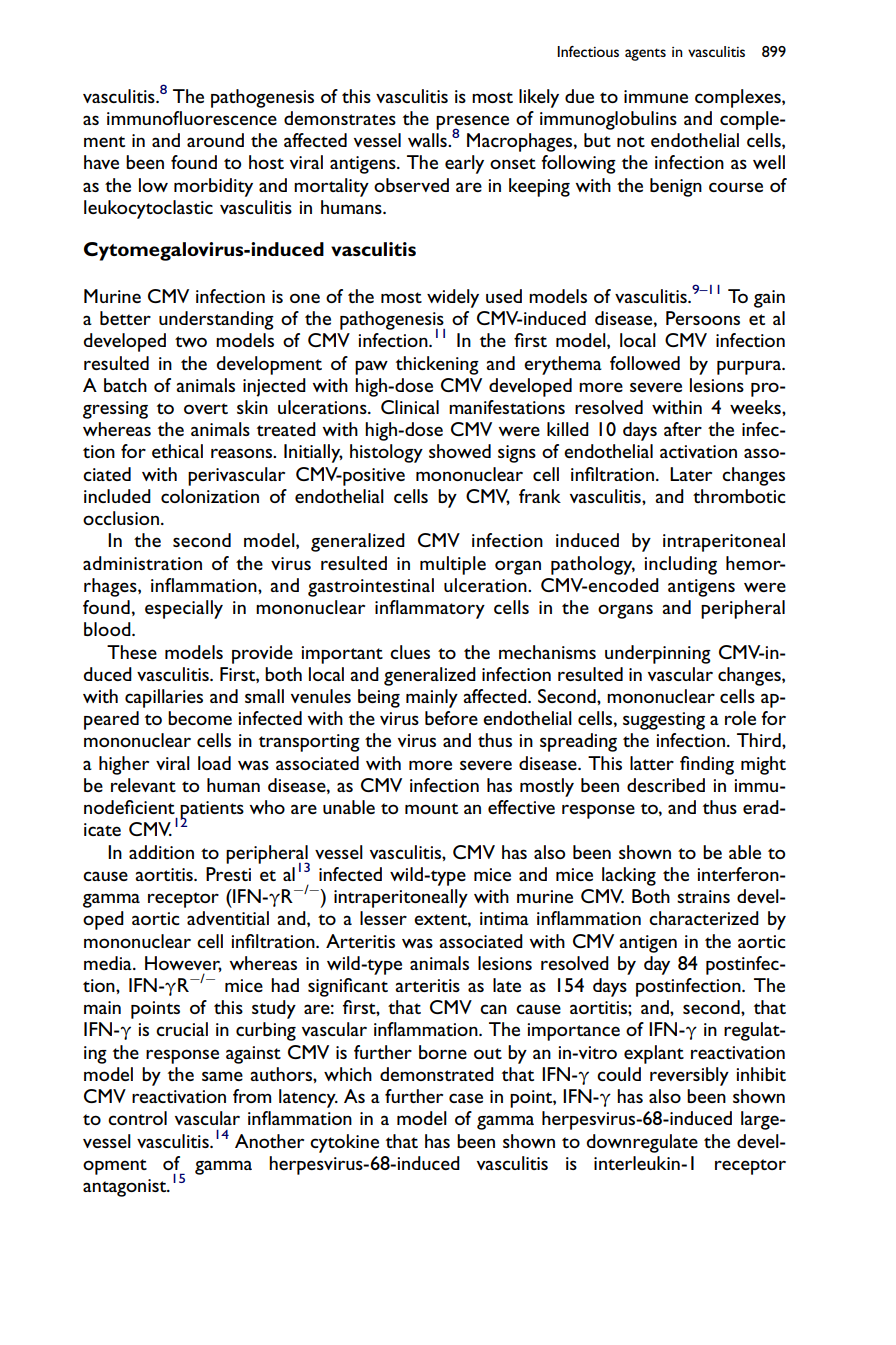 Image resolution: width=896 pixels, height=1345 pixels. Describe the element at coordinates (431, 808) in the image. I see `mount` at that location.
